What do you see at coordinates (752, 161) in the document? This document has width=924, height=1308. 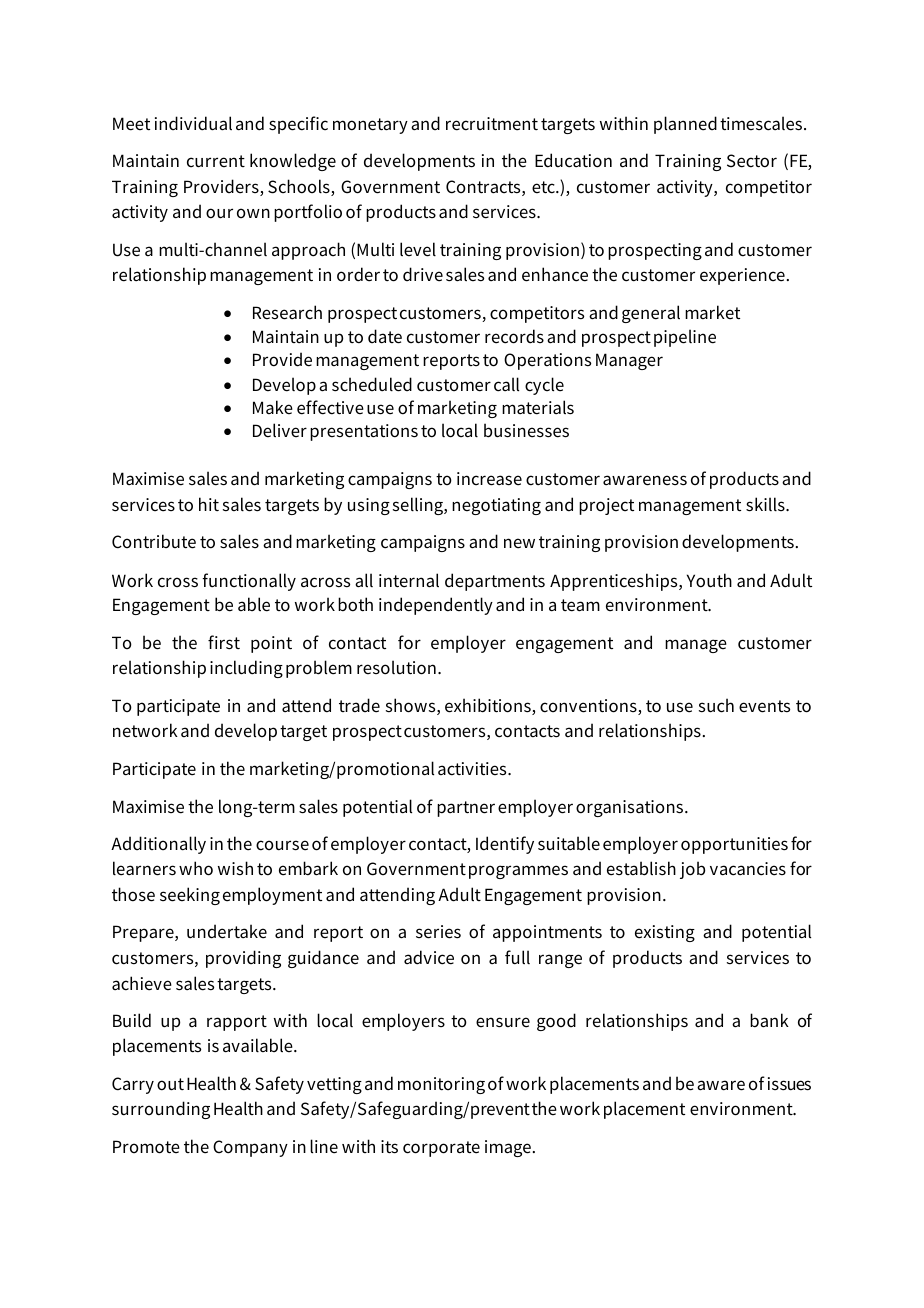 I see `Sector` at bounding box center [752, 161].
